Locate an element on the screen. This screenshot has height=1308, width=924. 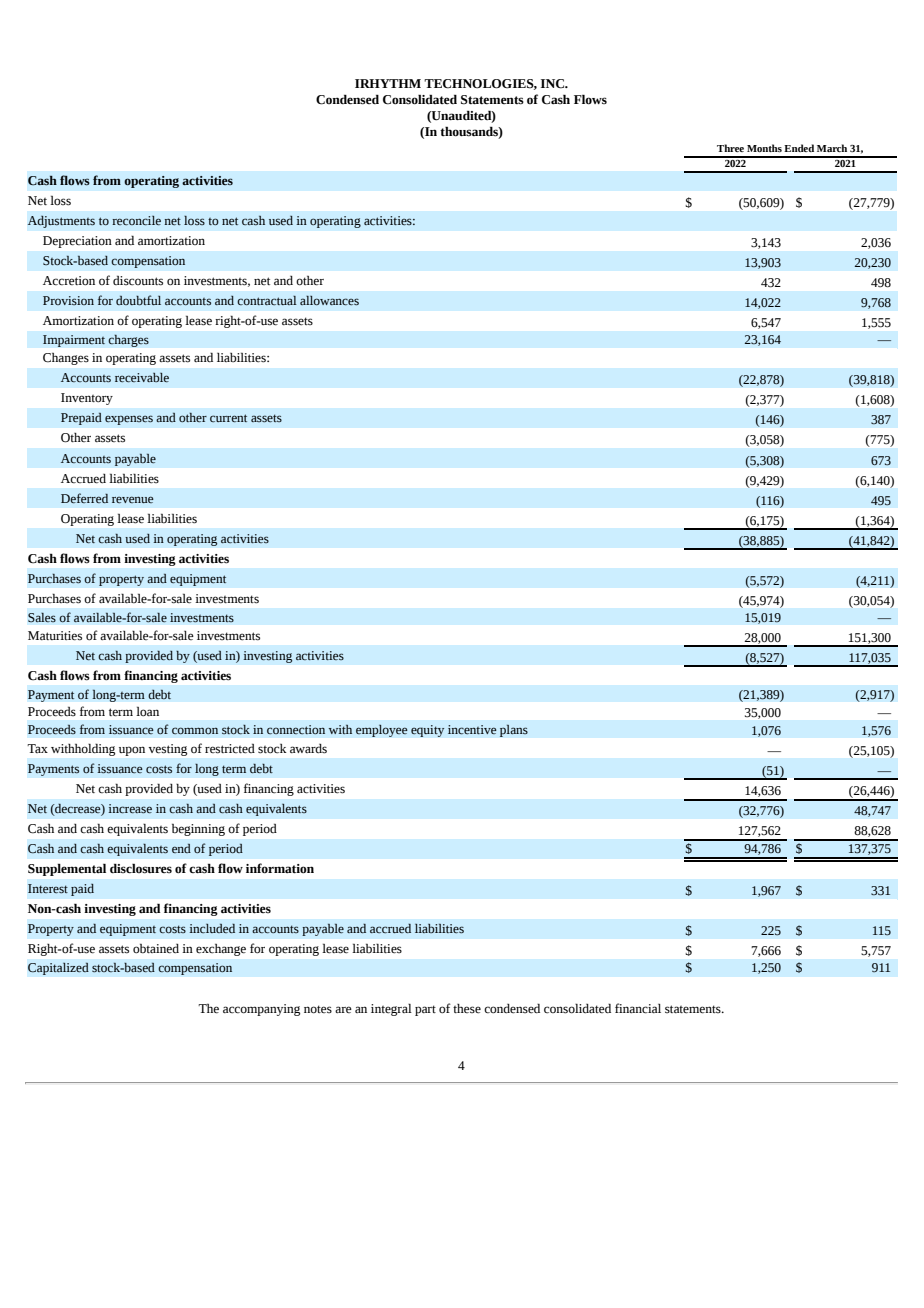
equity is located at coordinates (428, 731).
